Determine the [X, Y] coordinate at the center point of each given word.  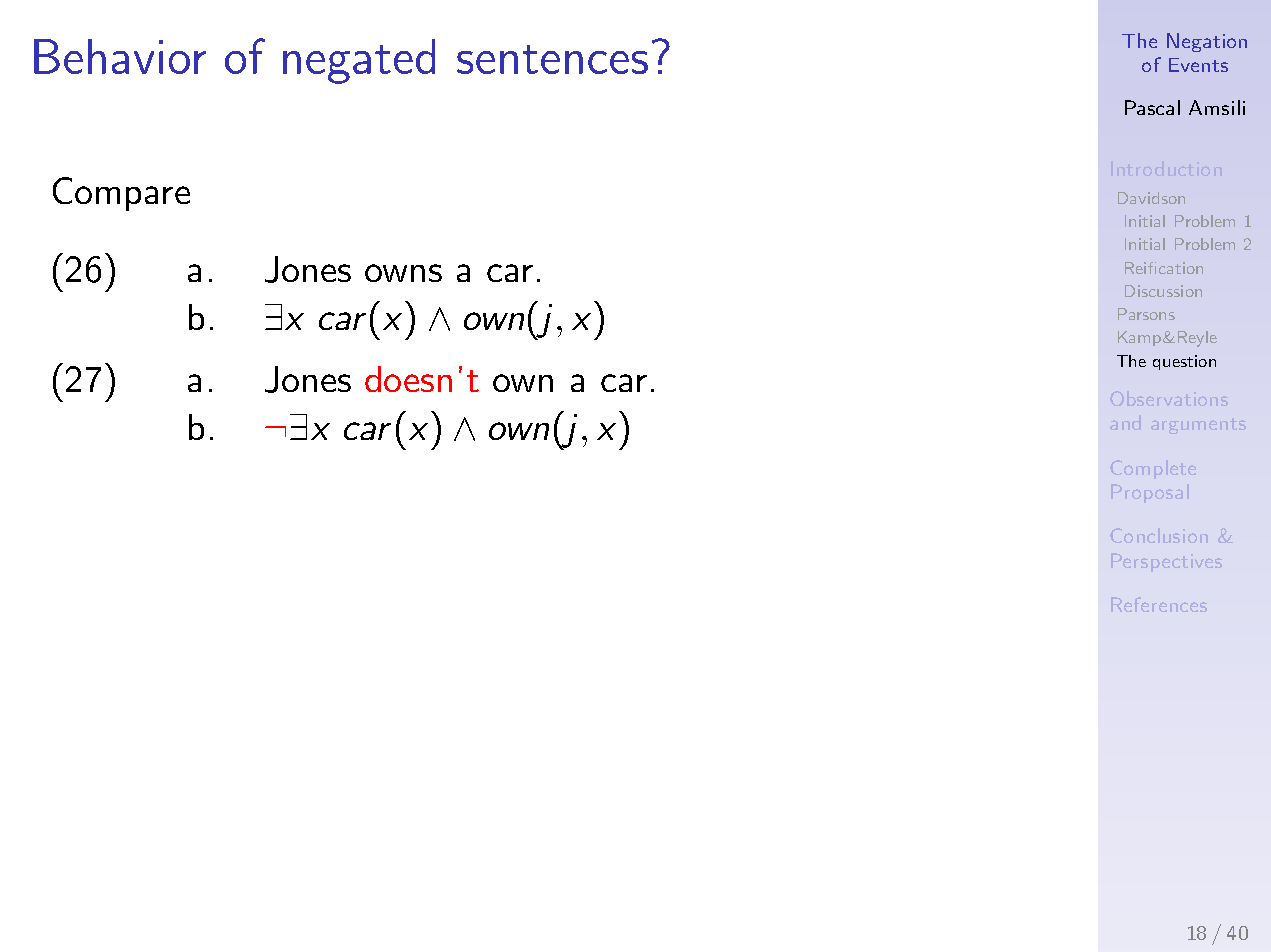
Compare [121, 194]
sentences [552, 59]
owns [403, 273]
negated [359, 61]
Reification [1164, 268]
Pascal [1152, 107]
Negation [1207, 42]
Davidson [1151, 198]
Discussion [1163, 291]
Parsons [1146, 314]
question [1184, 362]
